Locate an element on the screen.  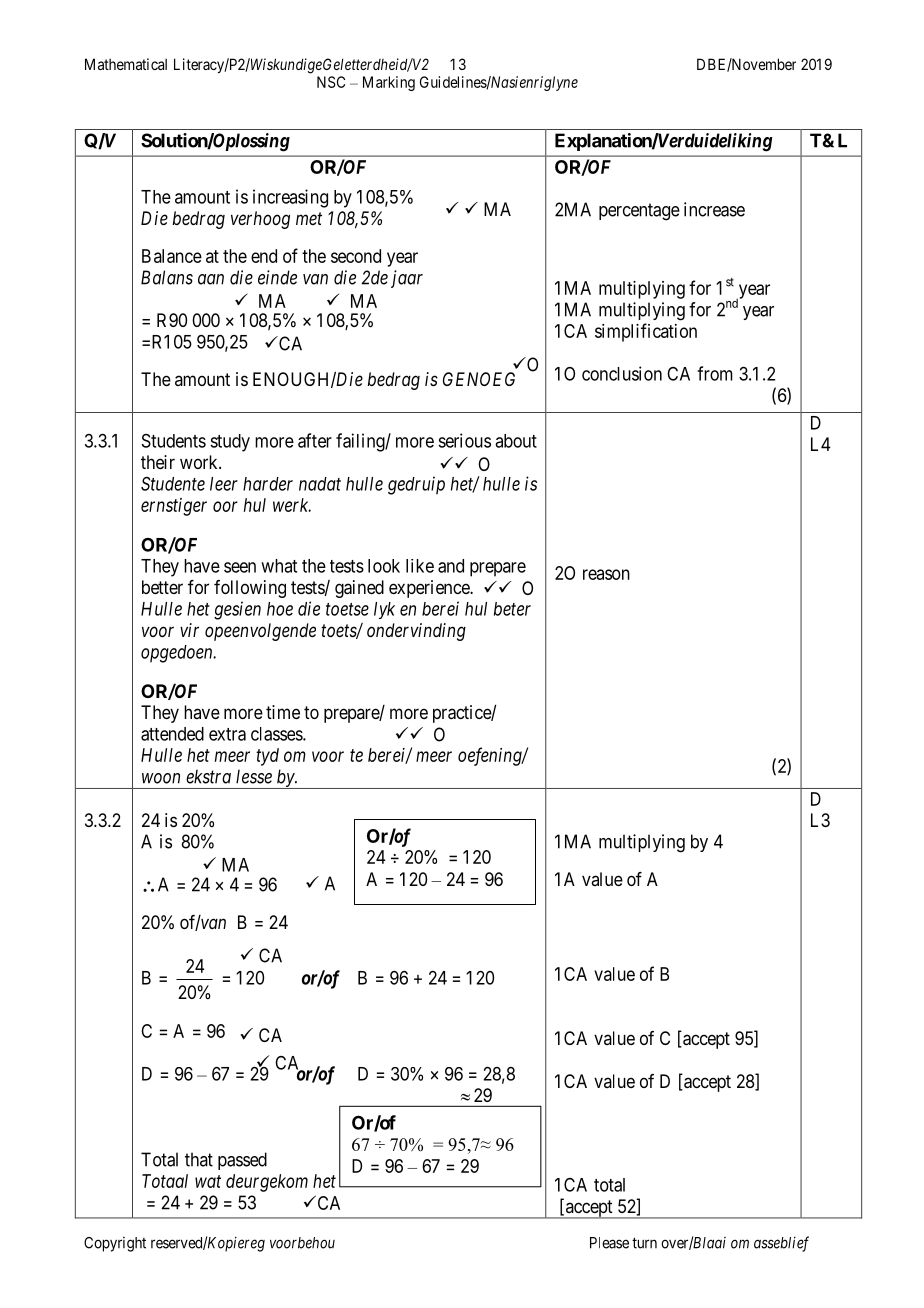
percentage is located at coordinates (639, 212).
